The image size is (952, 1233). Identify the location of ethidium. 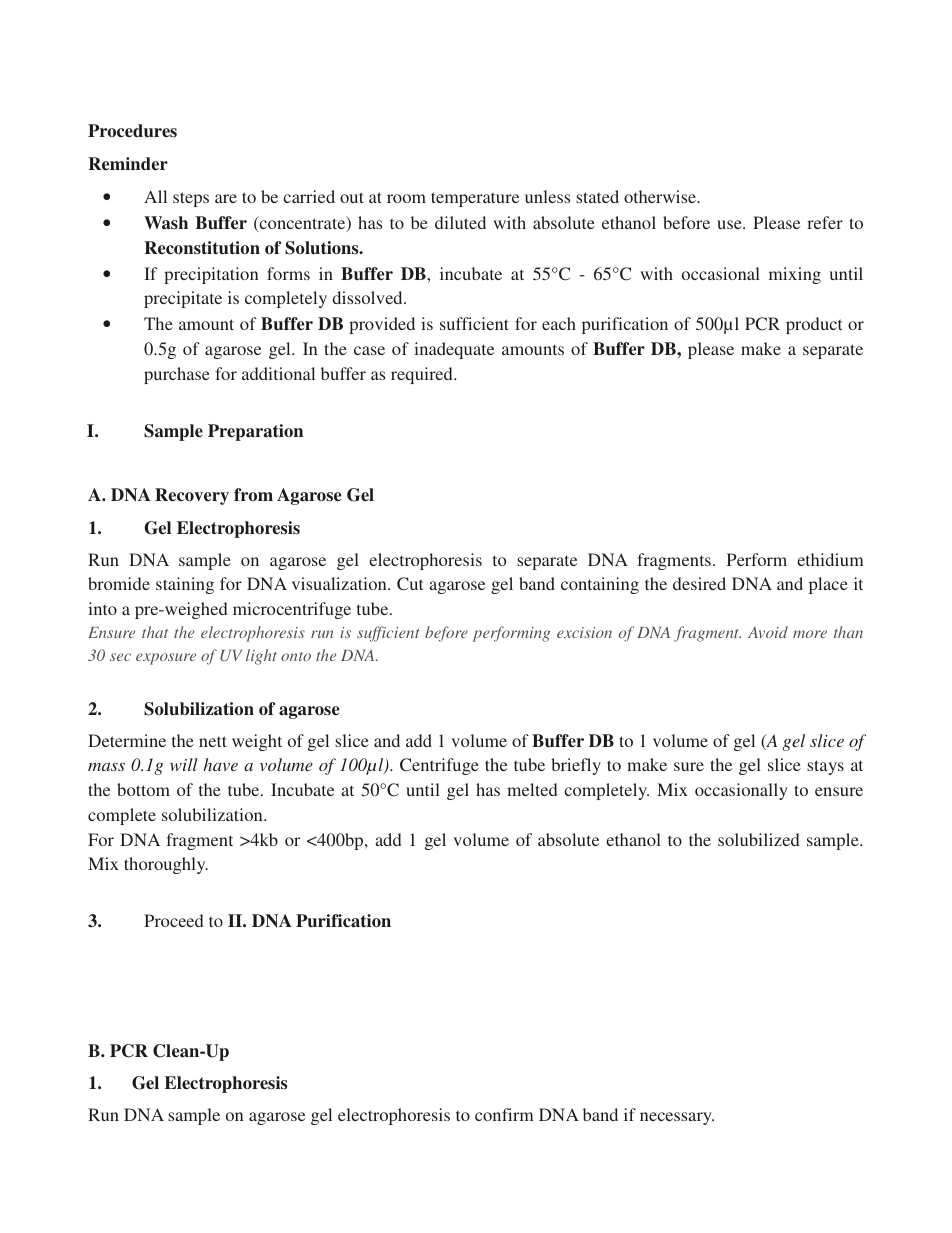
(830, 559).
